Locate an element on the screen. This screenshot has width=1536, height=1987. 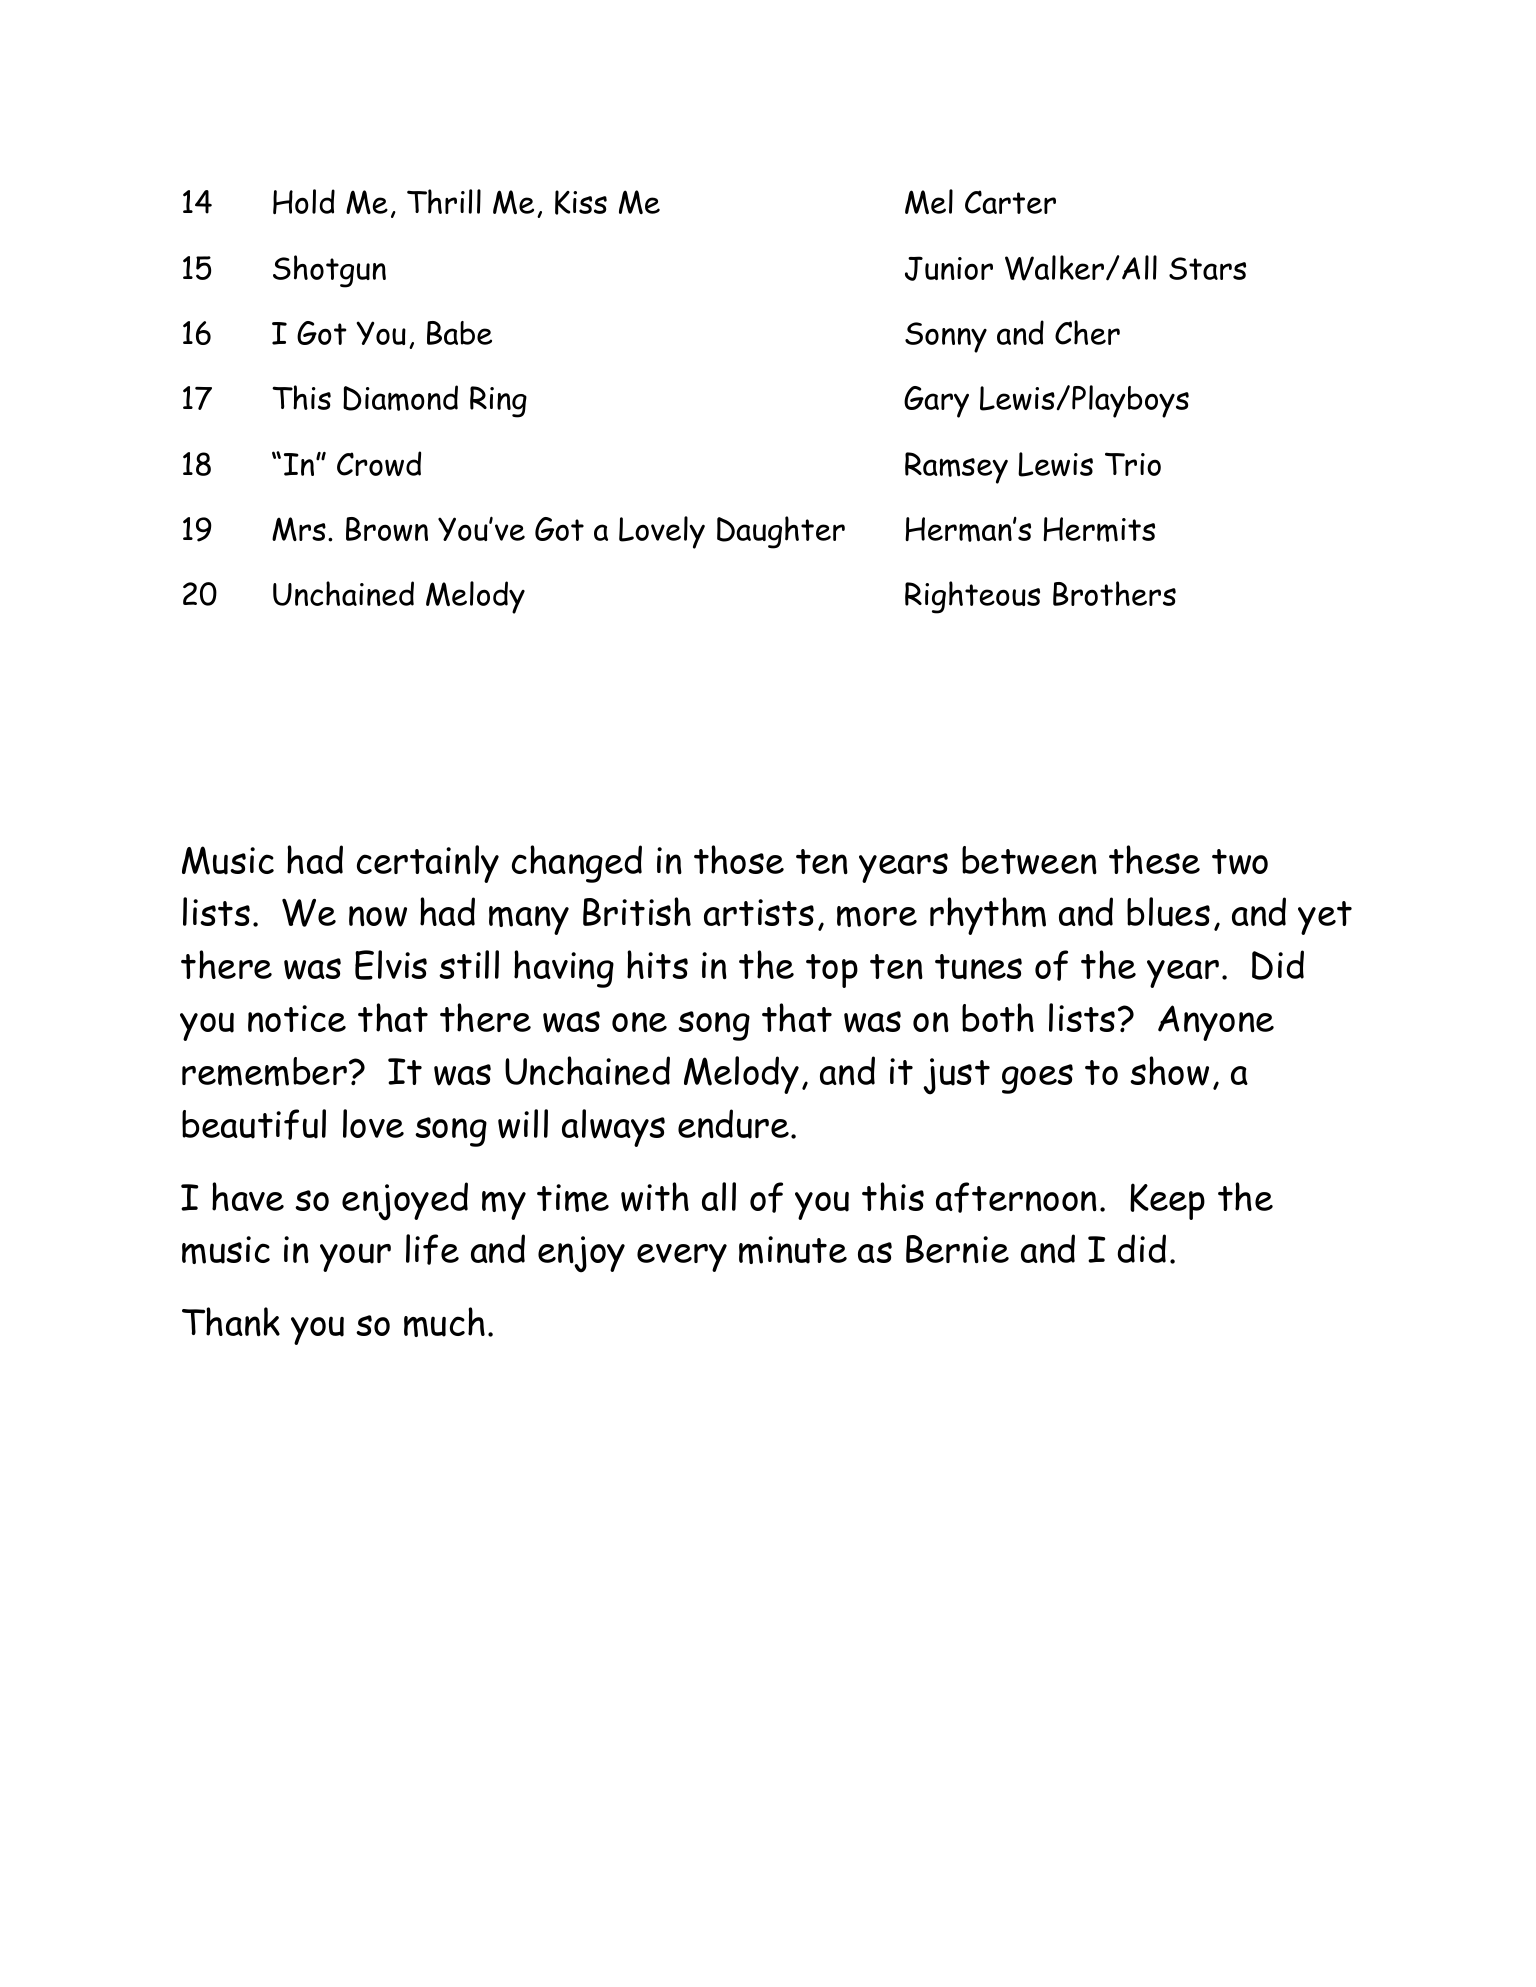
Daughter is located at coordinates (781, 532).
